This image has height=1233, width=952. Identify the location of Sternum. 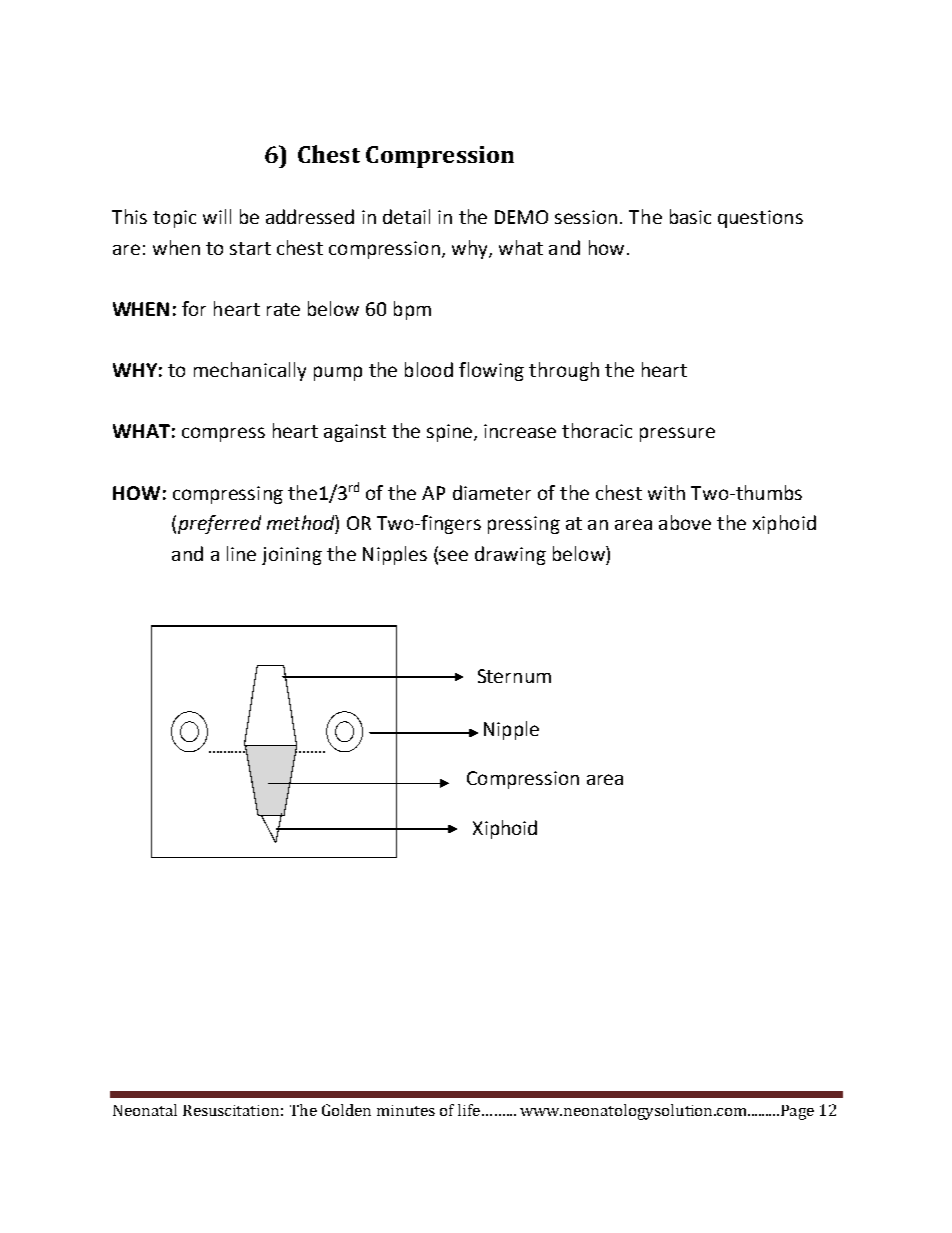
(514, 676).
